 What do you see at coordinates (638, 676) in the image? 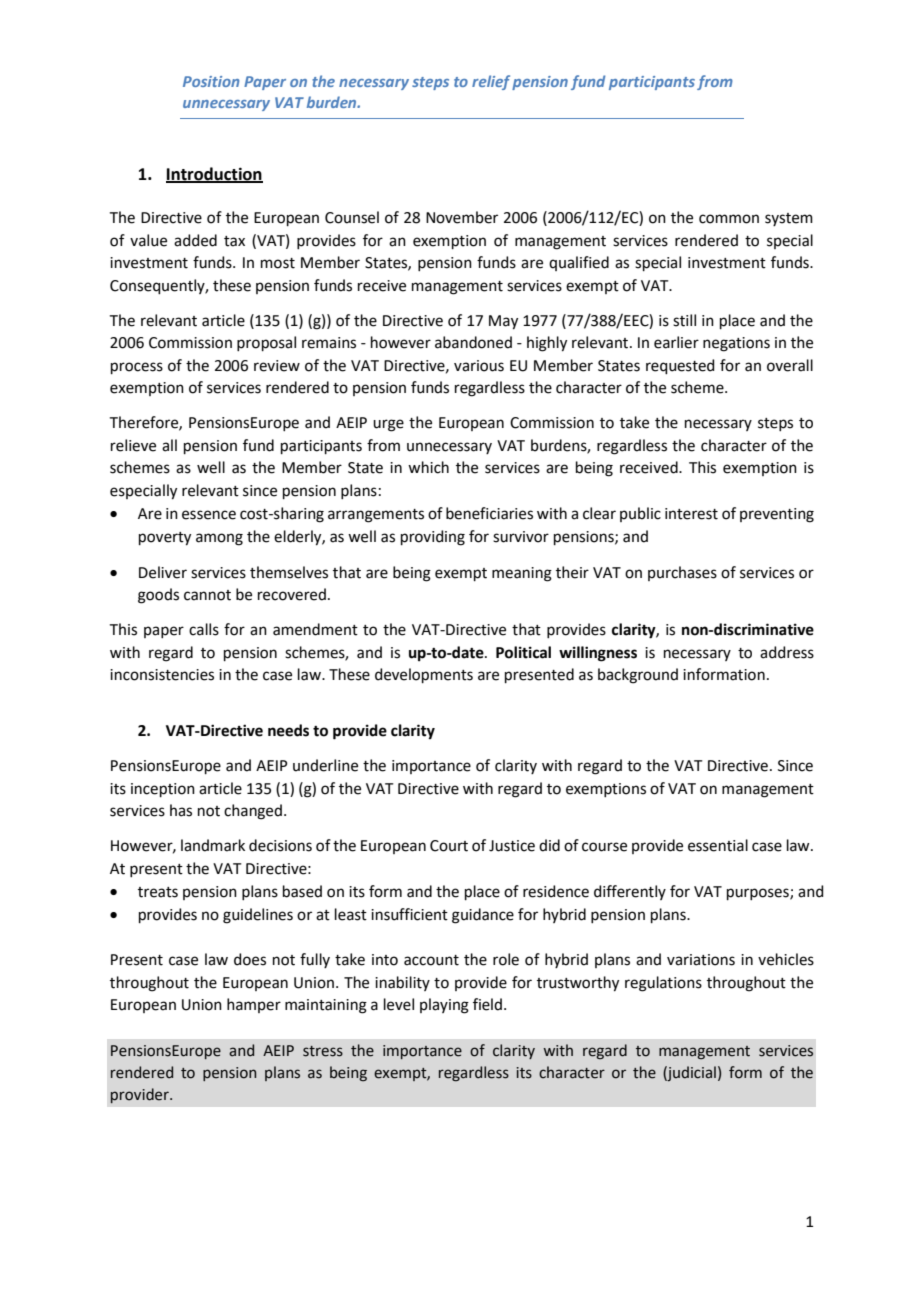
I see `background` at bounding box center [638, 676].
